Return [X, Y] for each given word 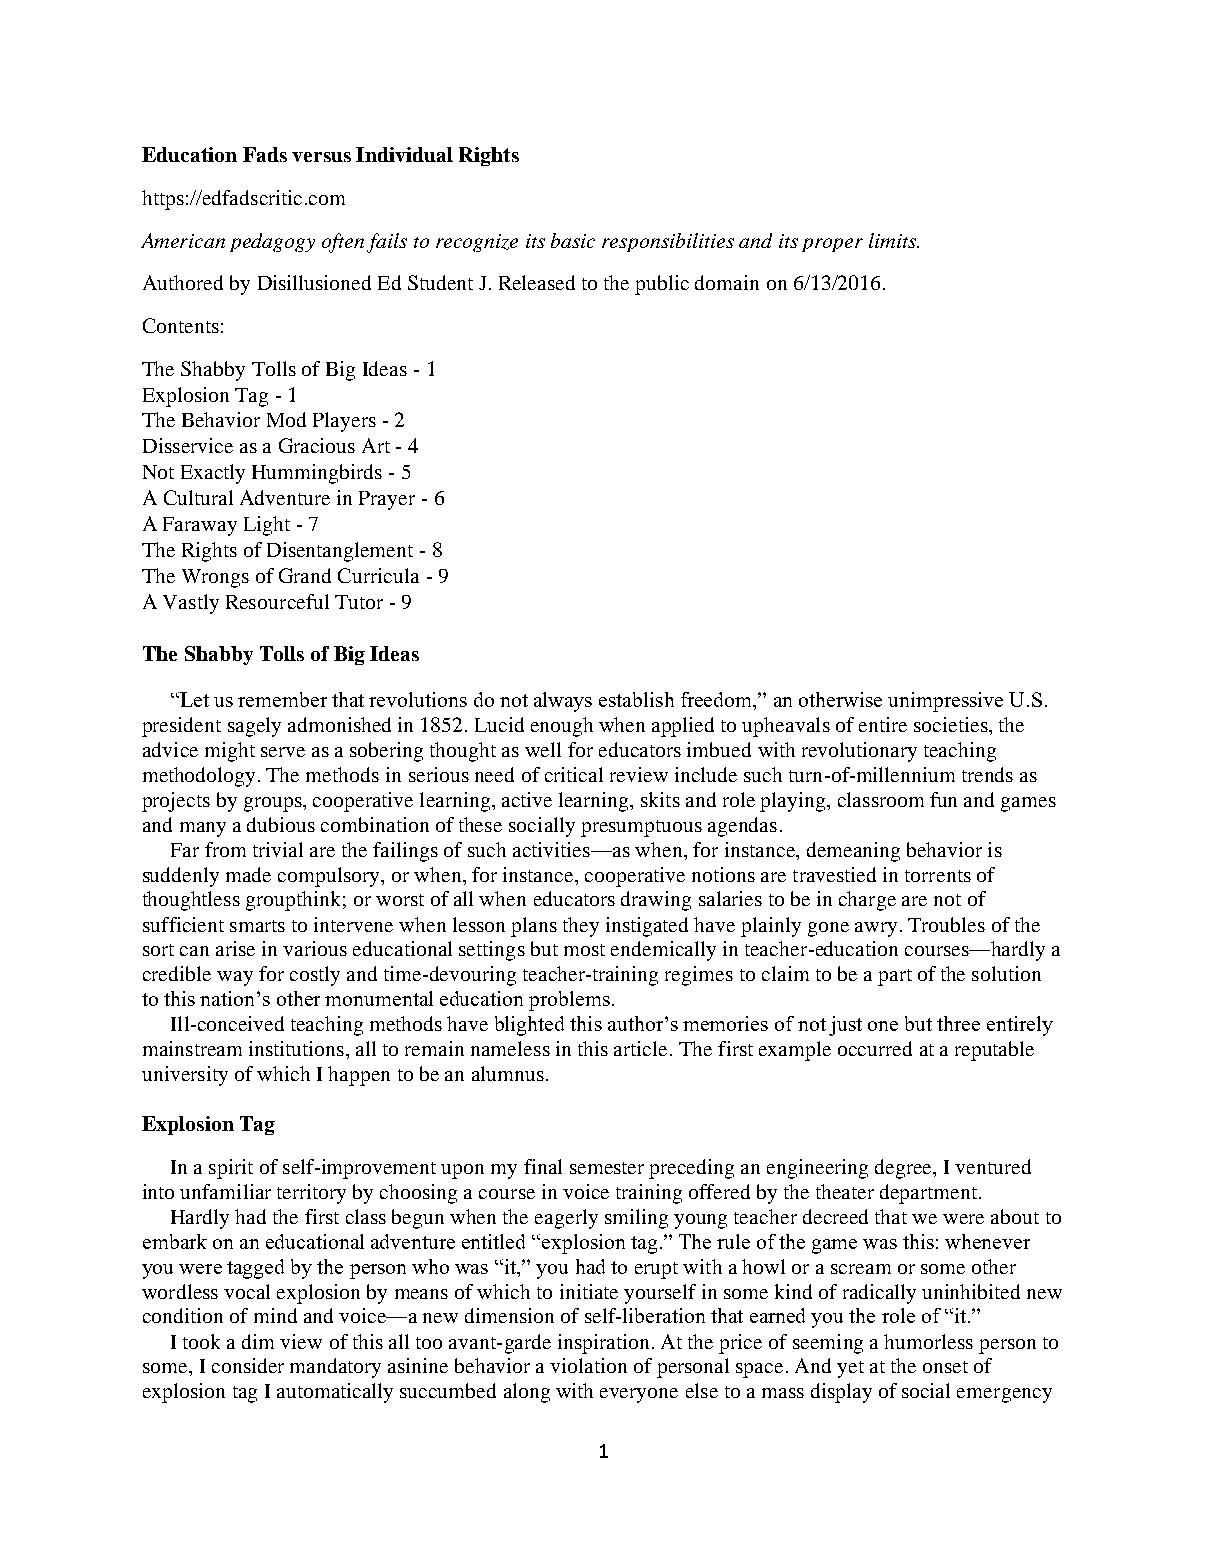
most [584, 950]
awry [876, 929]
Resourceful [277, 601]
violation [588, 1365]
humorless [928, 1341]
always [563, 702]
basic [573, 240]
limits [893, 240]
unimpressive [945, 702]
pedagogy [272, 242]
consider [248, 1365]
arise [235, 948]
